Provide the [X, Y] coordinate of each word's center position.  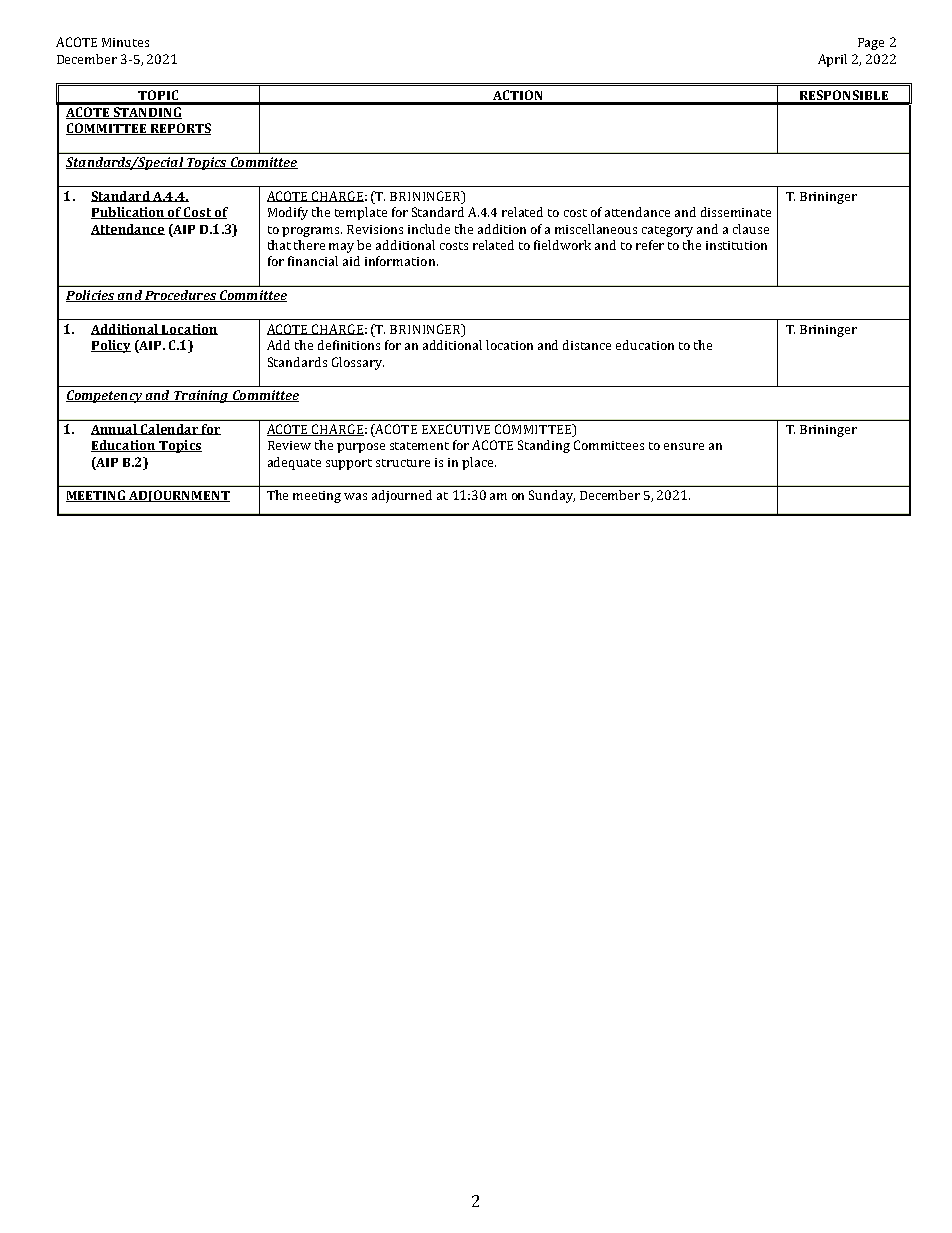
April [832, 60]
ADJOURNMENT [179, 496]
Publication [129, 213]
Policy [111, 346]
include [429, 229]
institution [736, 245]
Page [871, 44]
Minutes [125, 42]
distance [587, 345]
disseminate [736, 212]
